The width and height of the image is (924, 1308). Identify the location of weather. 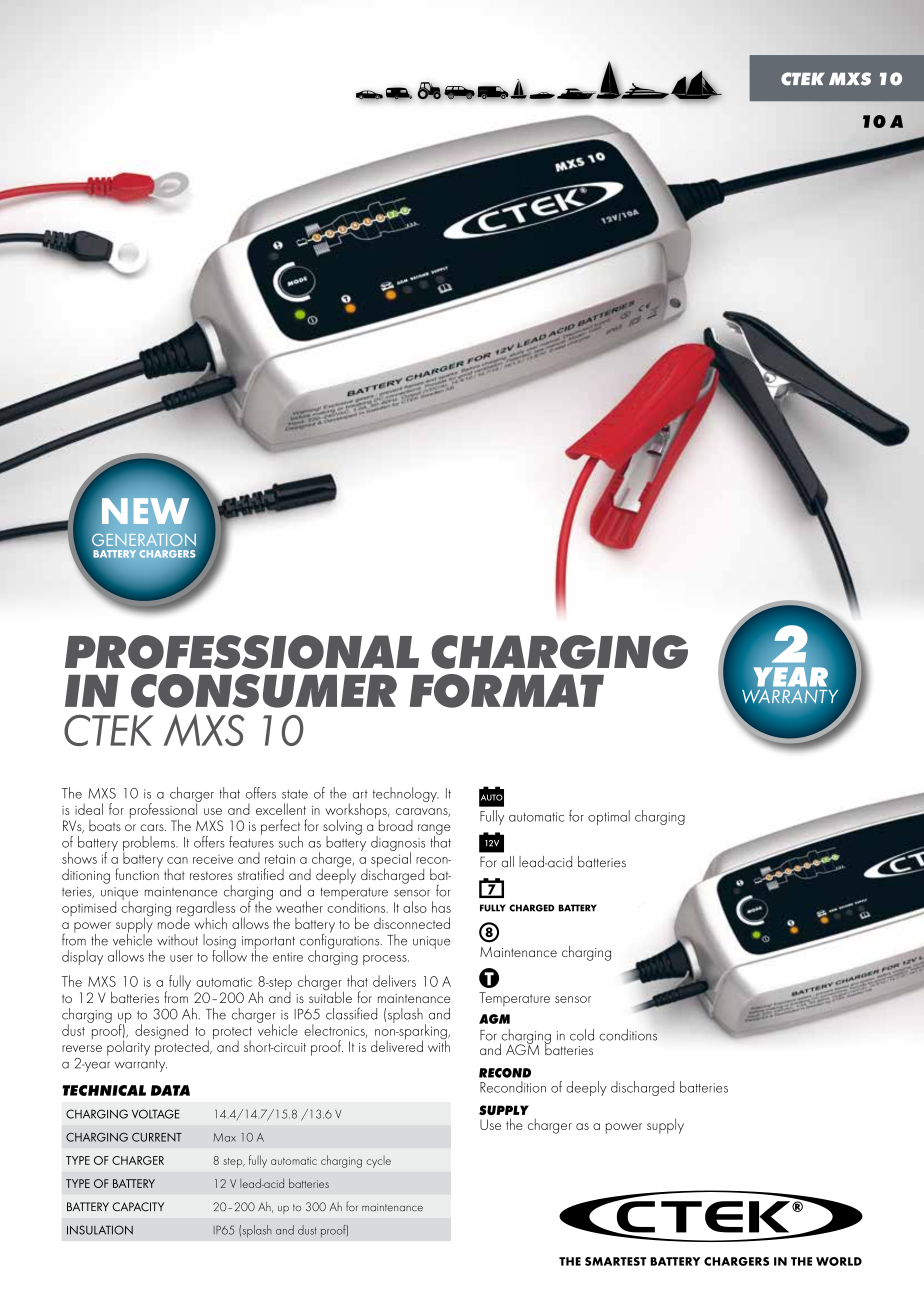
(299, 907).
